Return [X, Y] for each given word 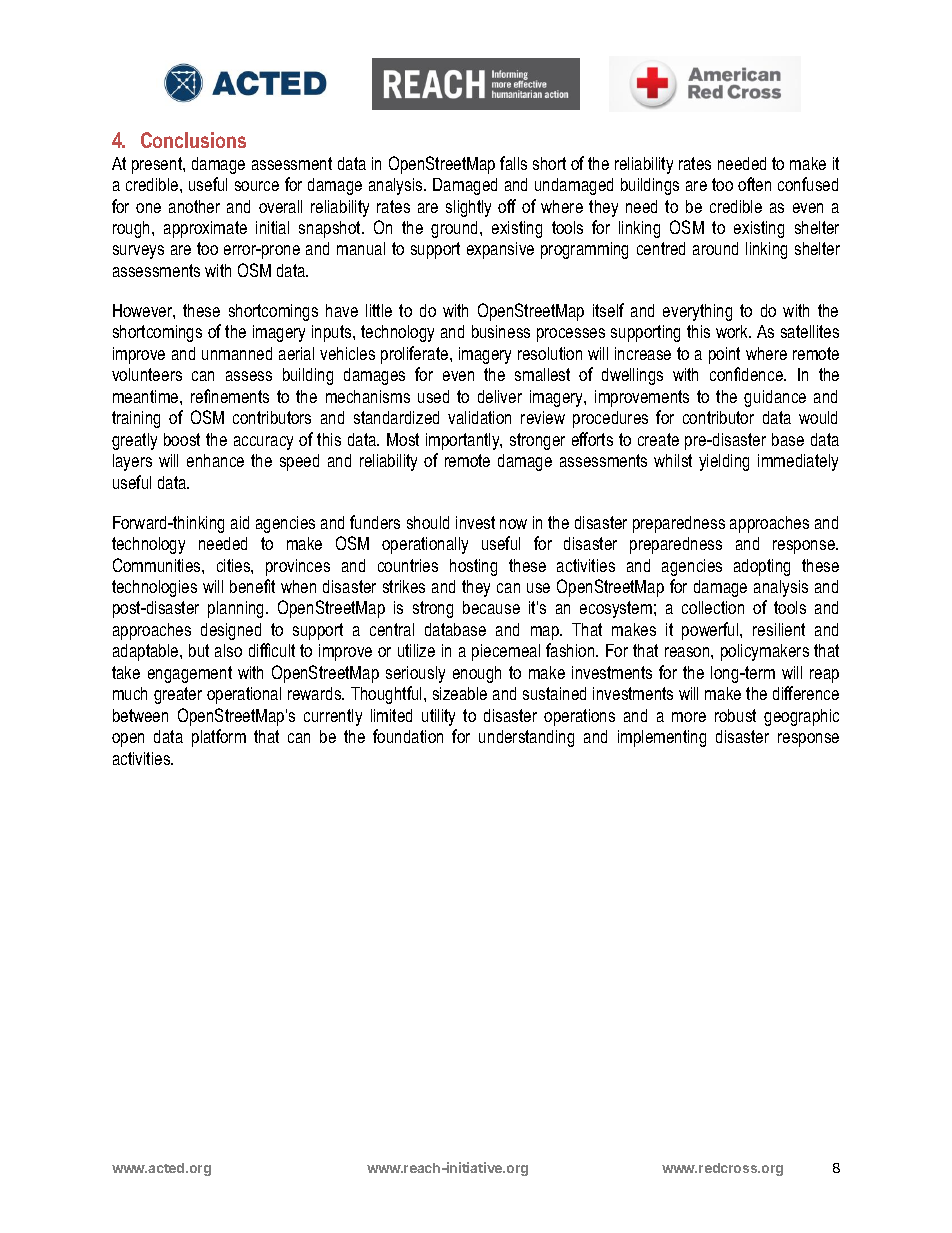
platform [219, 738]
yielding [724, 462]
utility [438, 717]
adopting [762, 567]
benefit [252, 586]
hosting [473, 567]
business [501, 331]
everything [697, 312]
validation [479, 417]
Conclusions [193, 140]
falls [513, 163]
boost [182, 439]
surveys [138, 252]
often [754, 184]
